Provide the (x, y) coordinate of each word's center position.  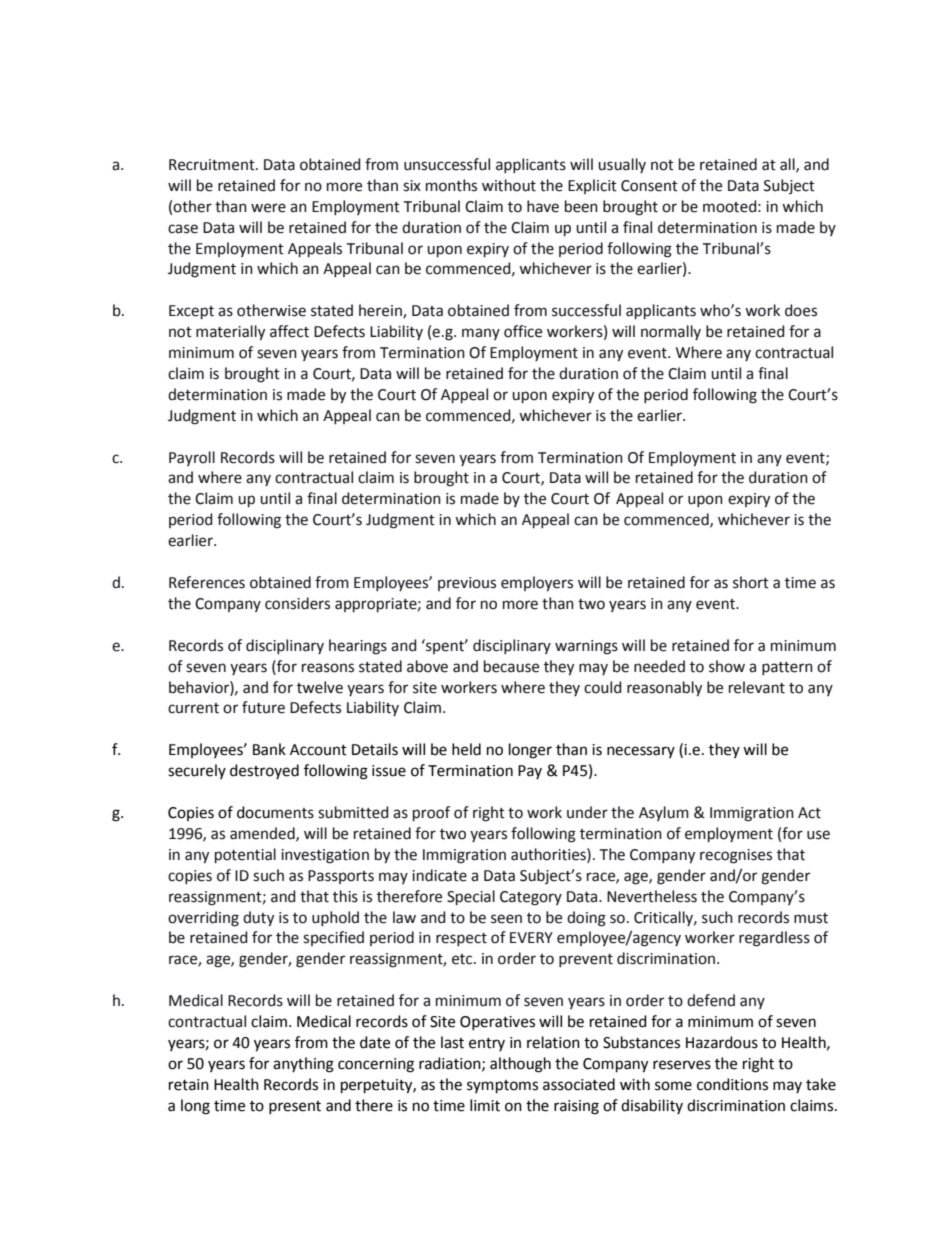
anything (303, 1065)
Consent (649, 186)
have (543, 206)
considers (297, 603)
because (511, 666)
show (727, 666)
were (268, 208)
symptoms (502, 1087)
